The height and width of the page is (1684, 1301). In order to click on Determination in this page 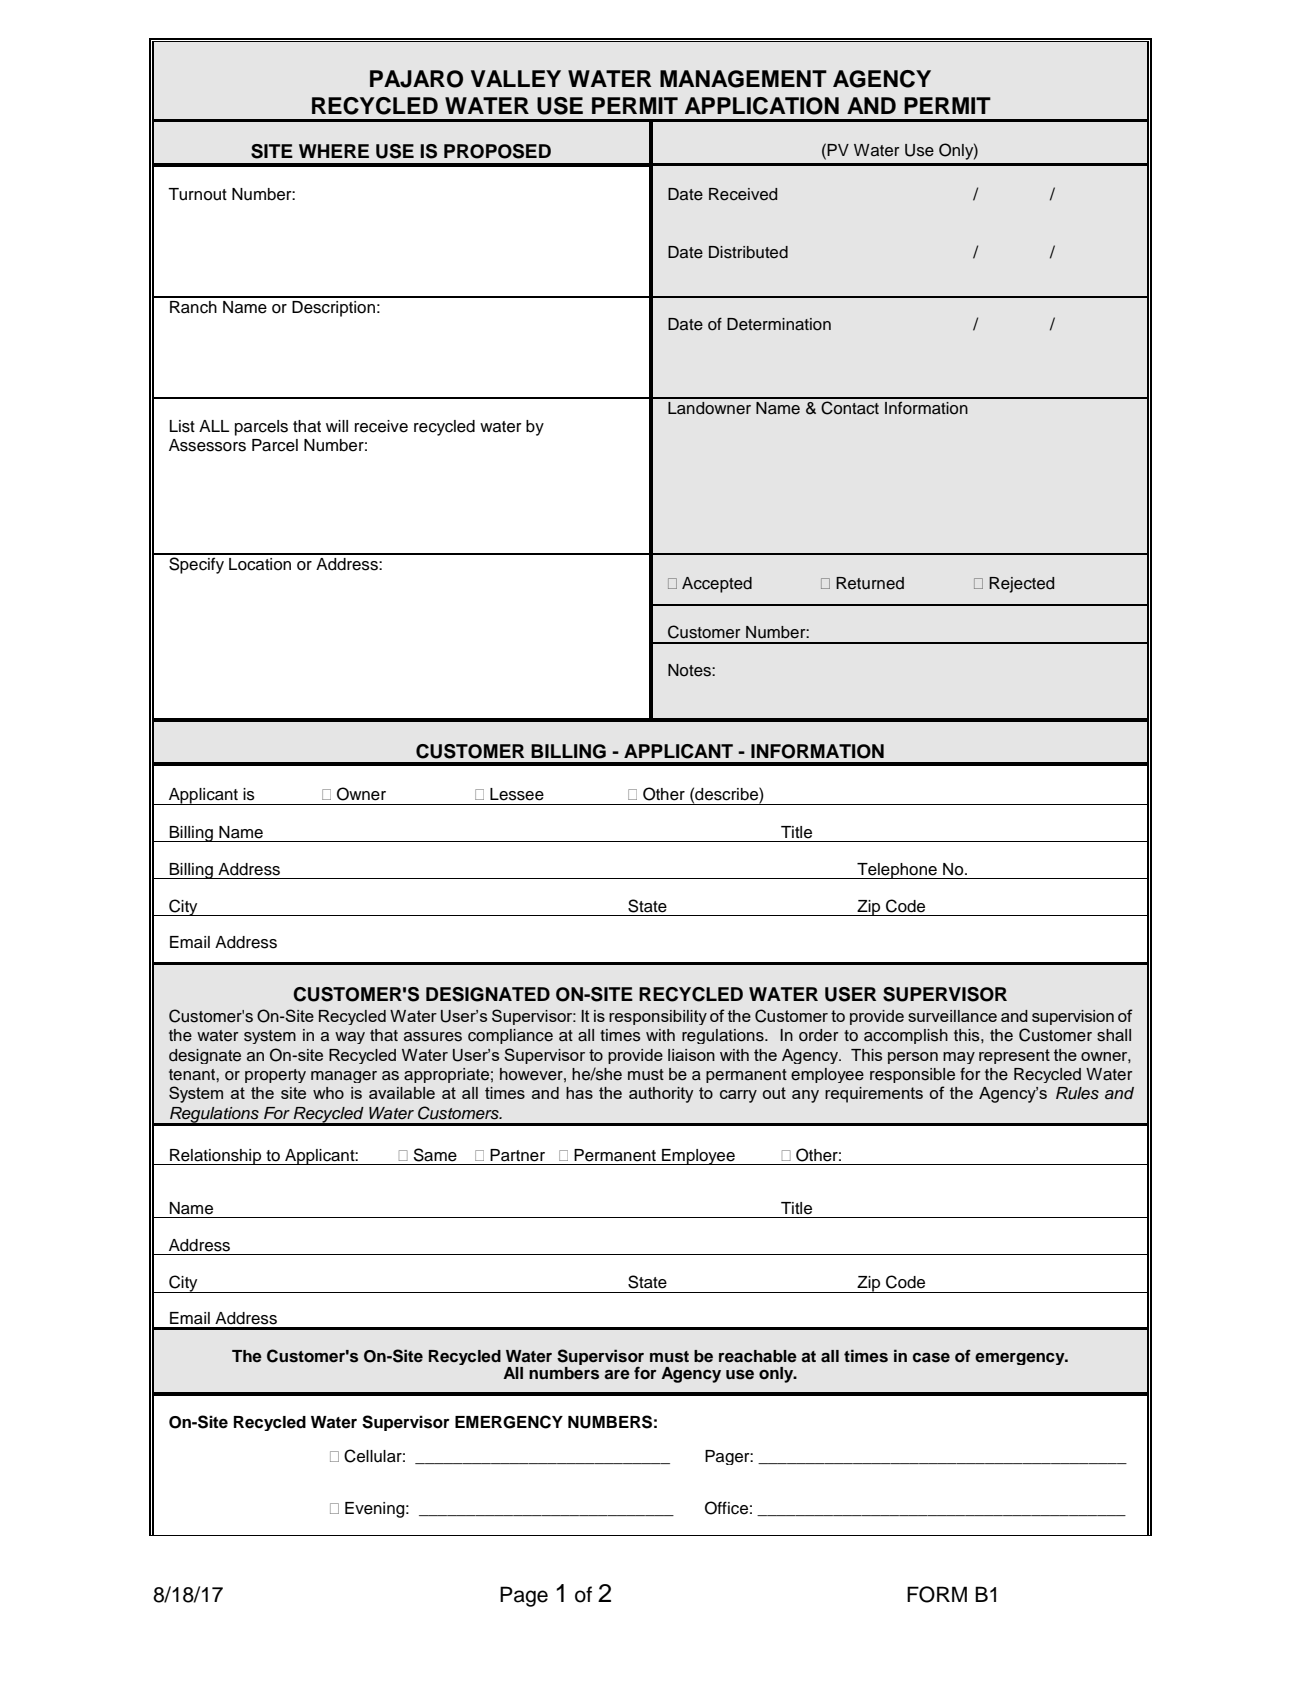, I will do `click(779, 324)`.
